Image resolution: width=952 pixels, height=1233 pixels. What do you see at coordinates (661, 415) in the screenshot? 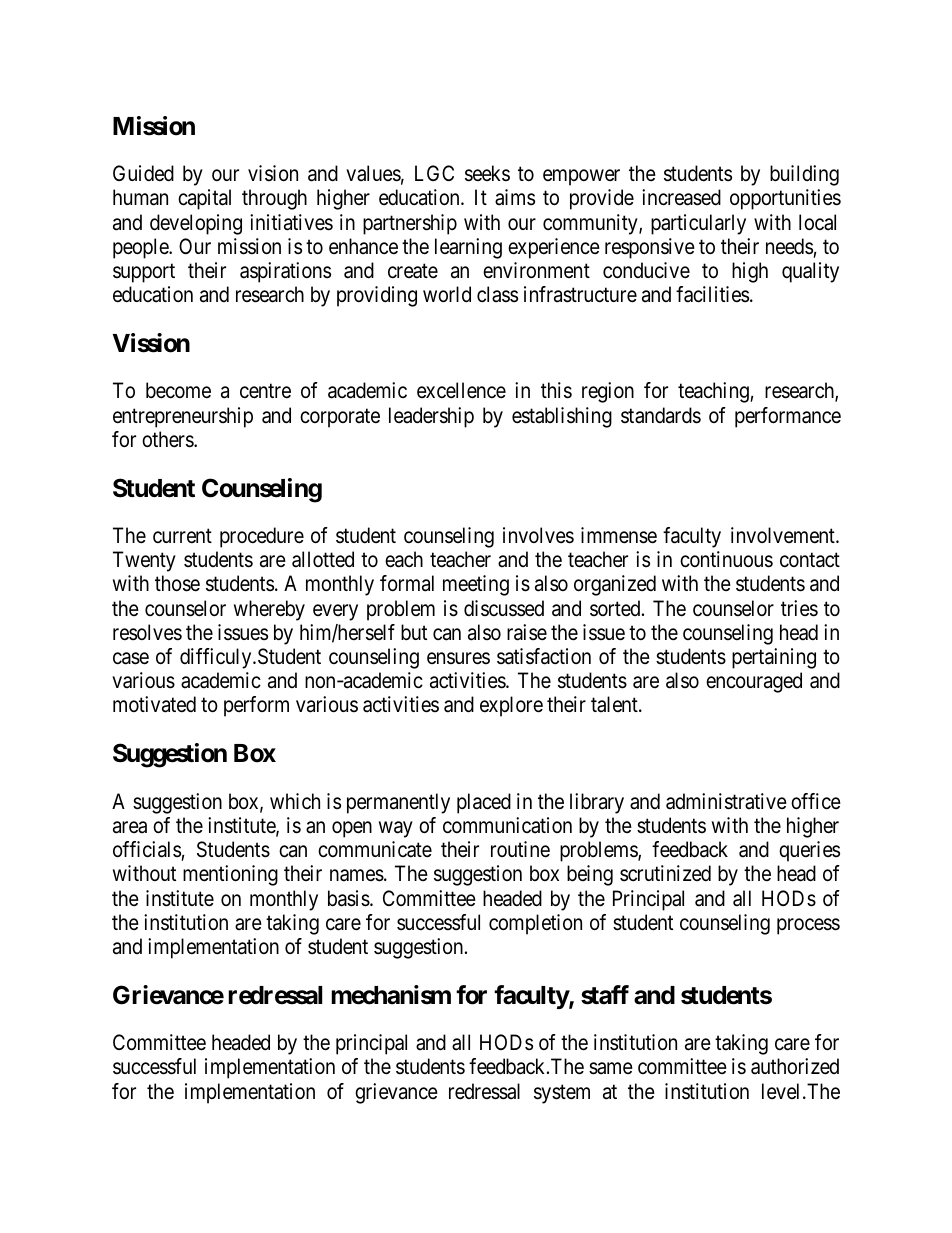
I see `standards` at bounding box center [661, 415].
